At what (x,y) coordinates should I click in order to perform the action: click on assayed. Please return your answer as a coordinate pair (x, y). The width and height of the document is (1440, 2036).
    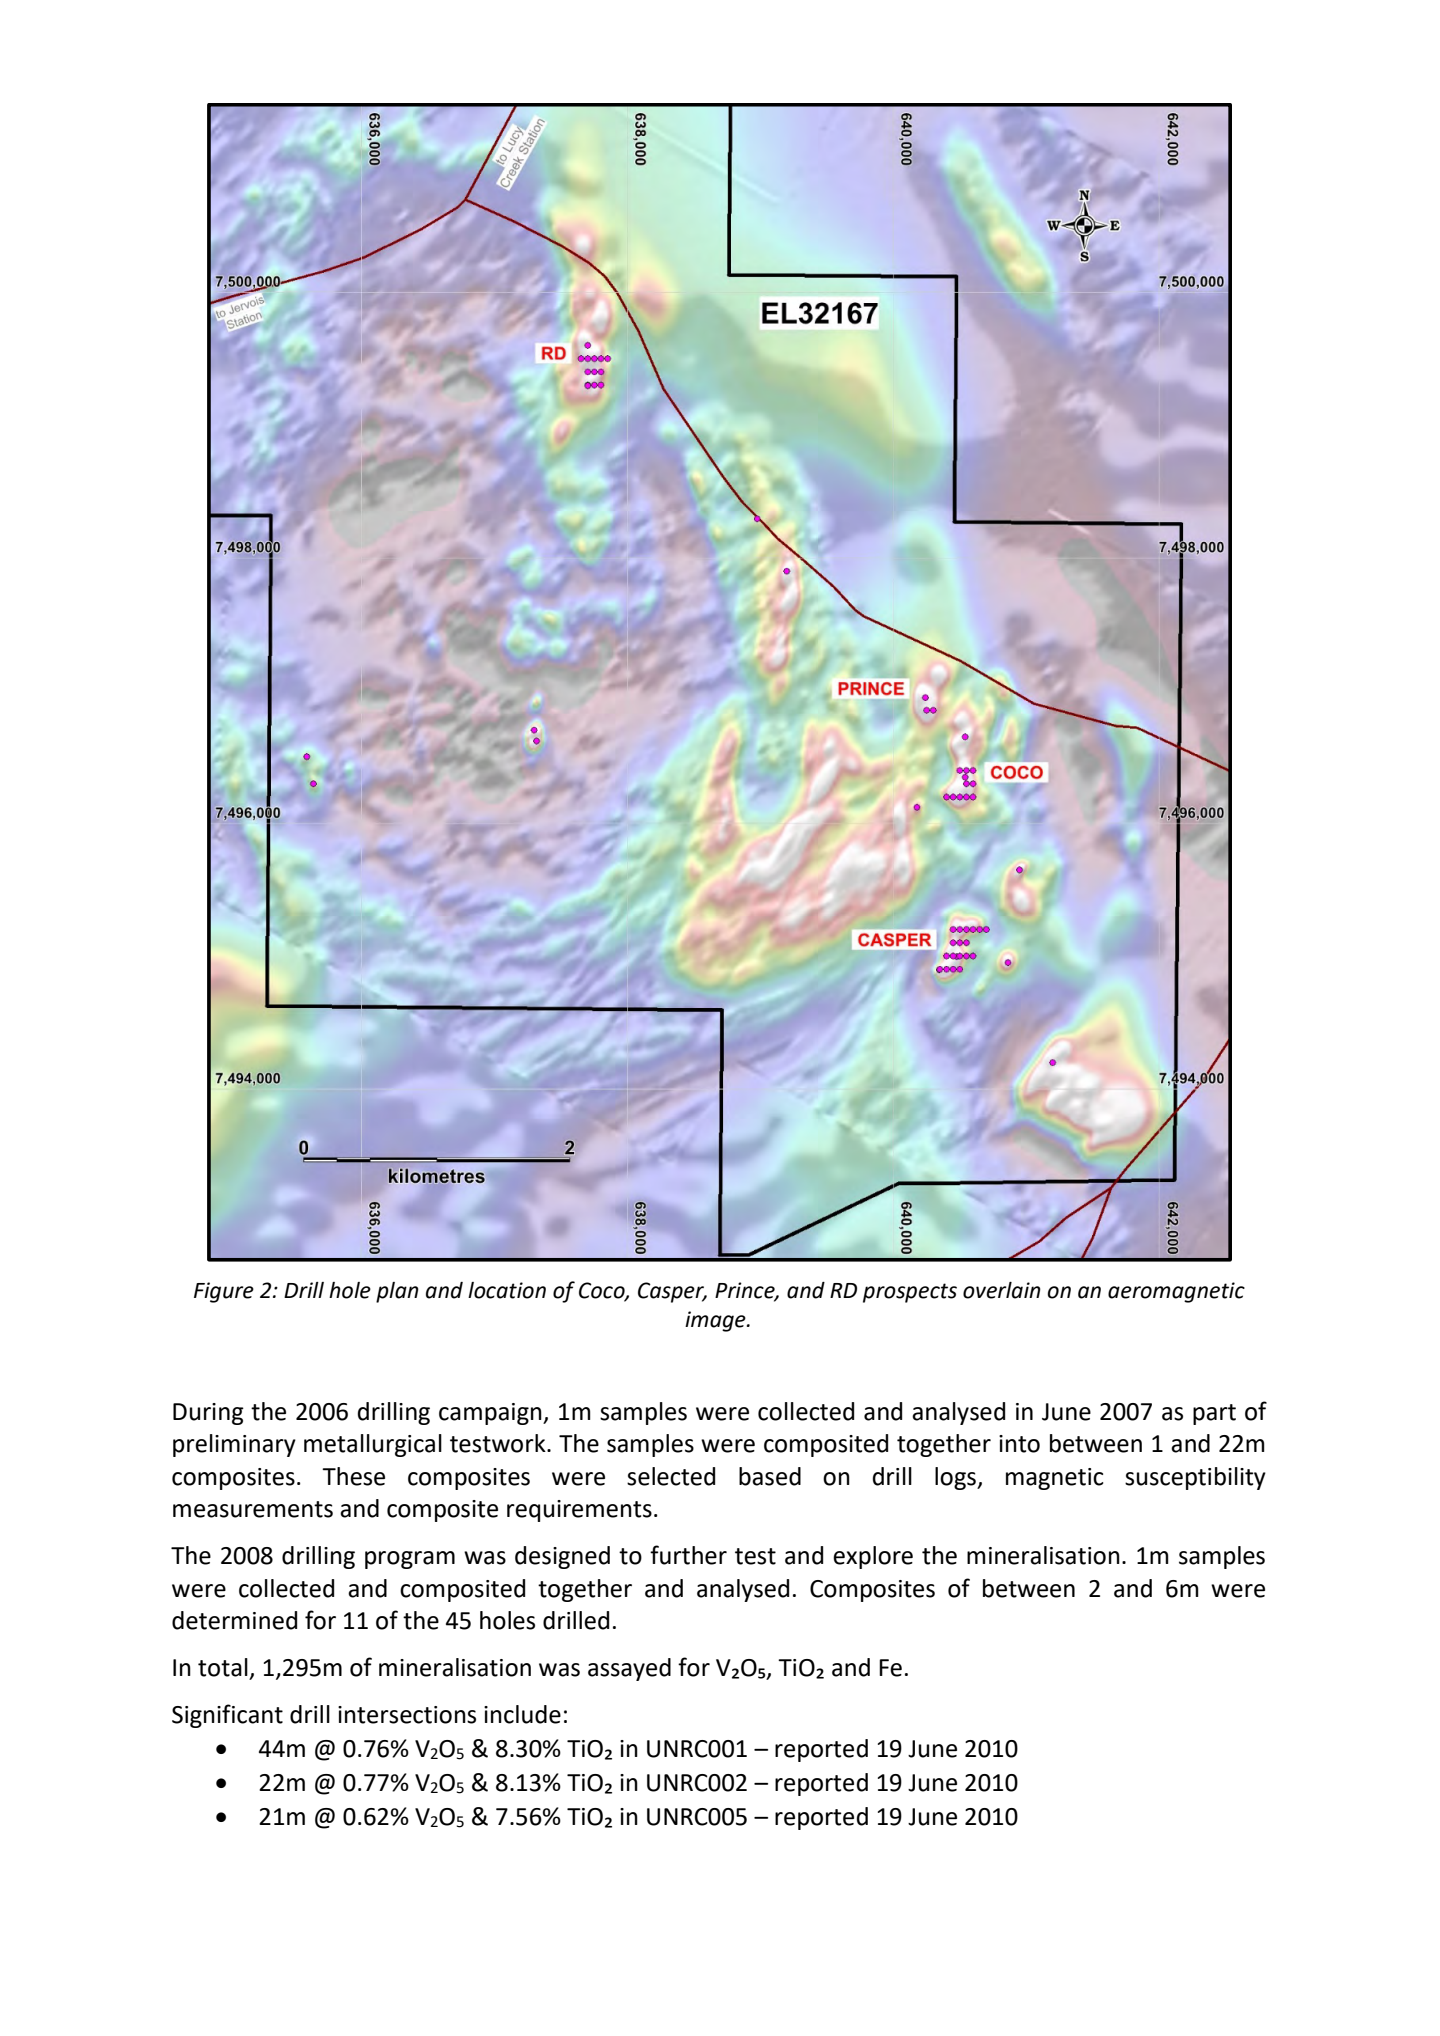
    Looking at the image, I should click on (629, 1669).
